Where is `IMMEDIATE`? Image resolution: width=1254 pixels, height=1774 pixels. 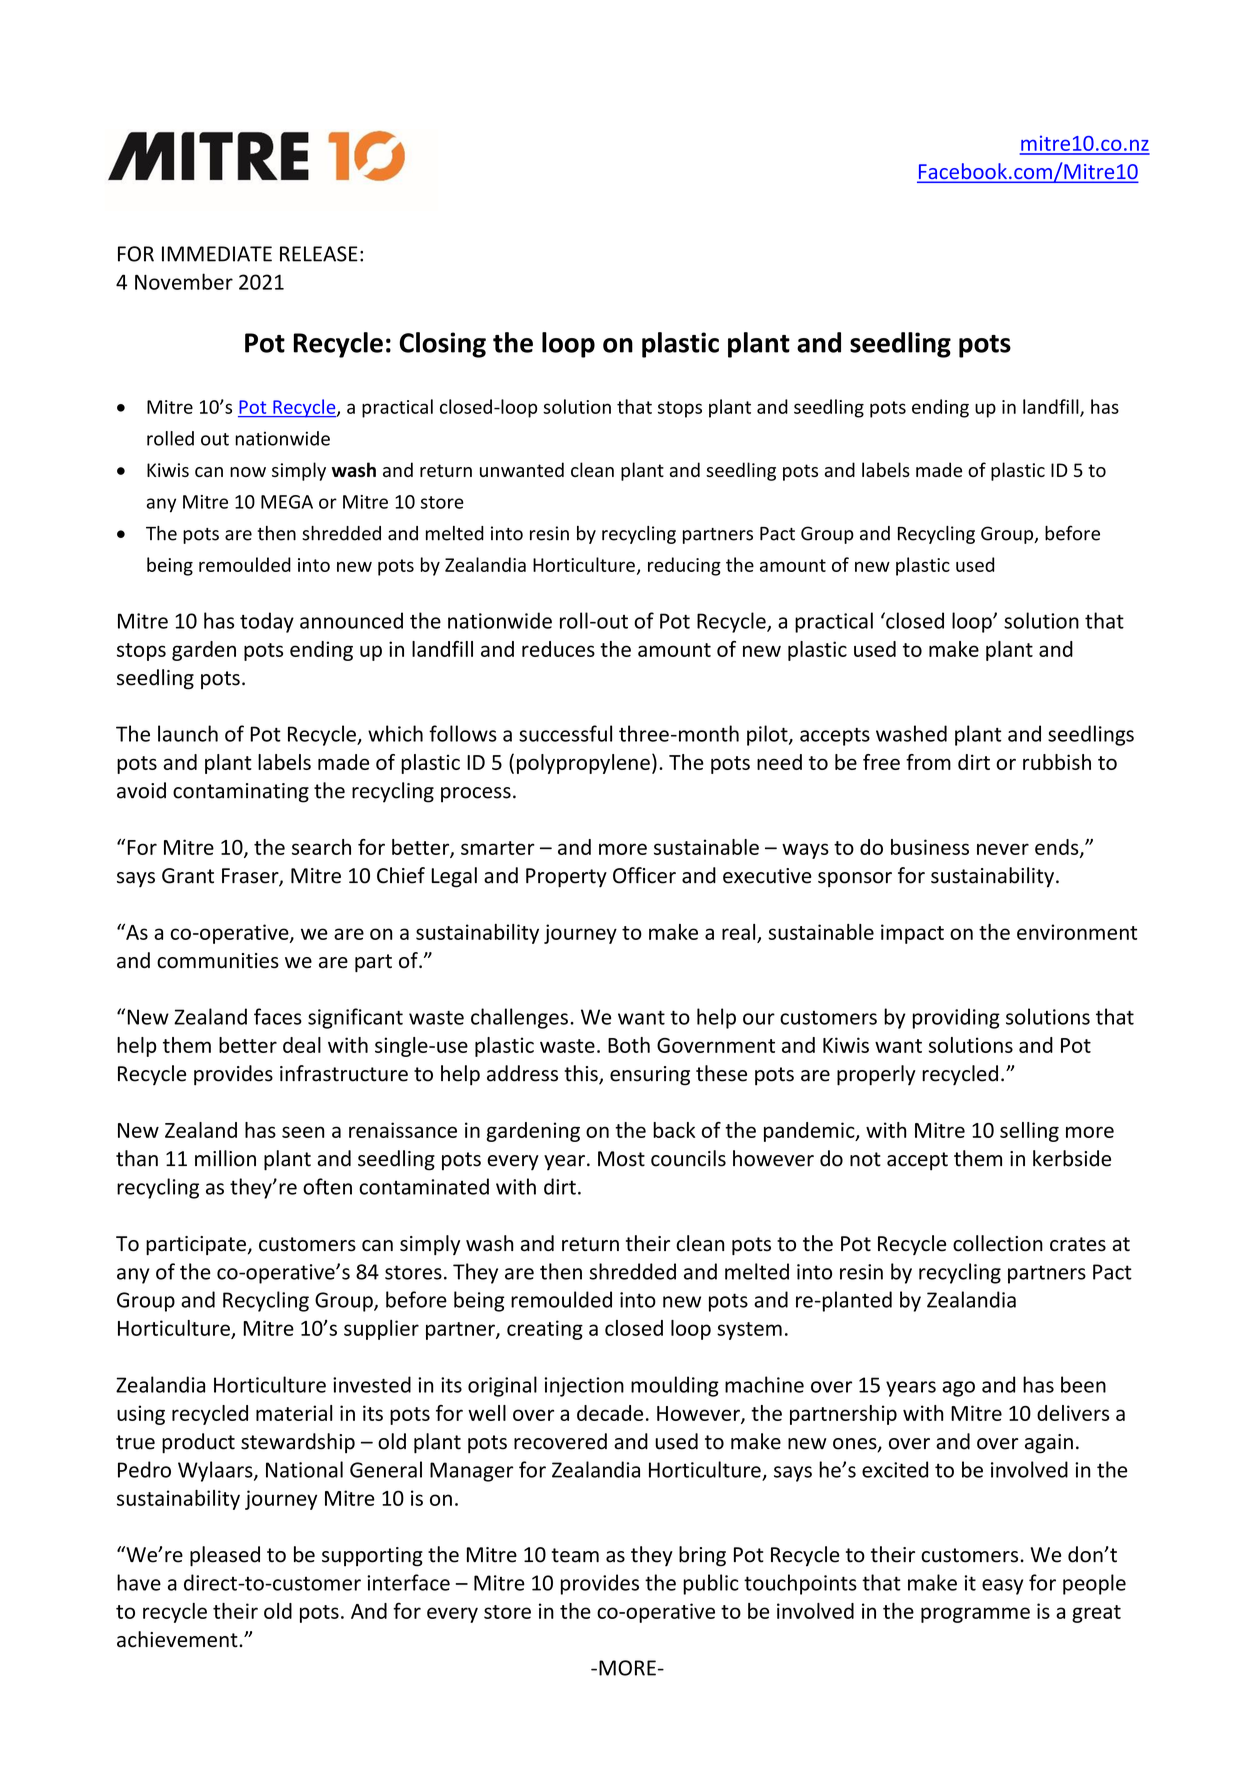 IMMEDIATE is located at coordinates (217, 254).
